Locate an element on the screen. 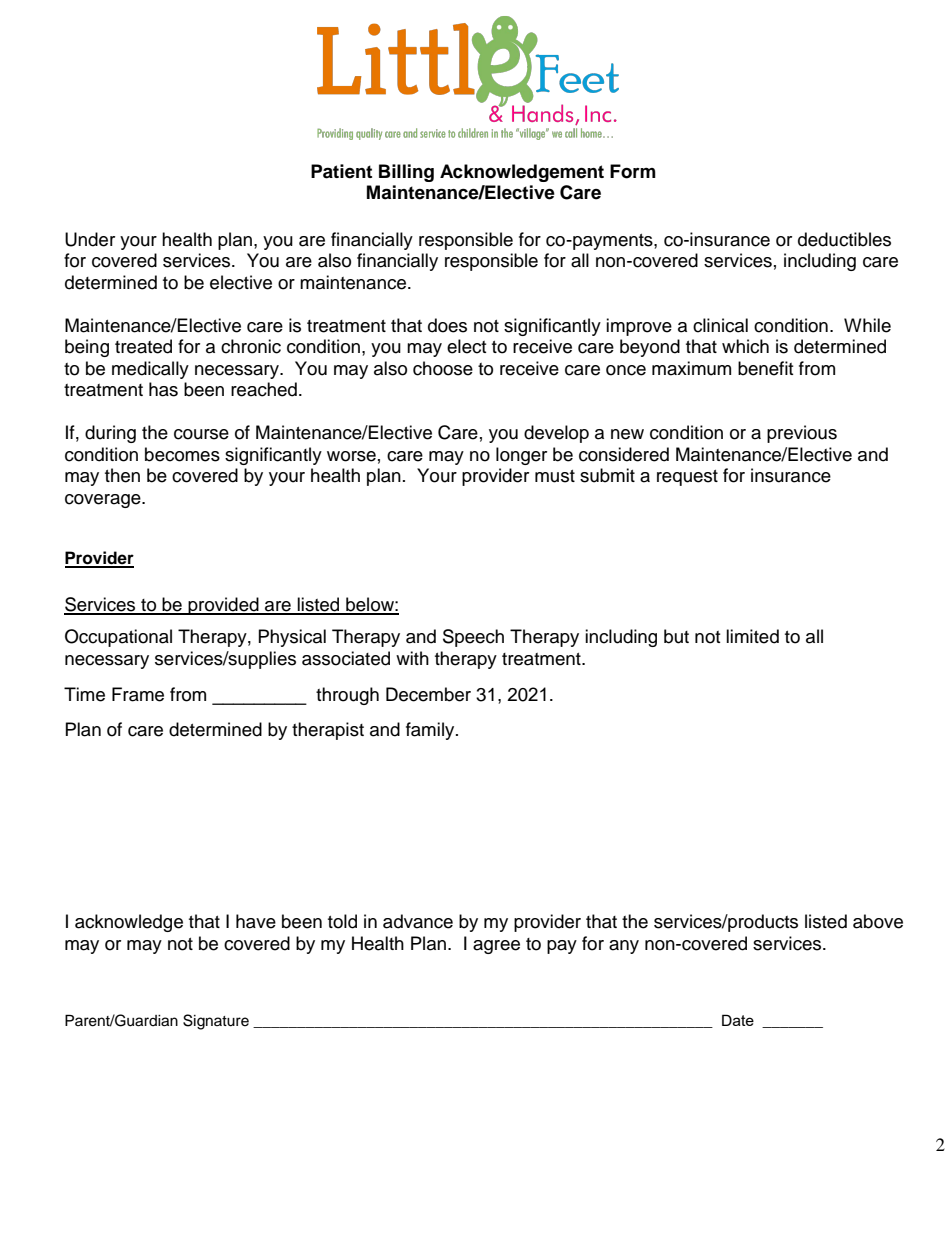 The image size is (952, 1233). Signature is located at coordinates (216, 1022).
